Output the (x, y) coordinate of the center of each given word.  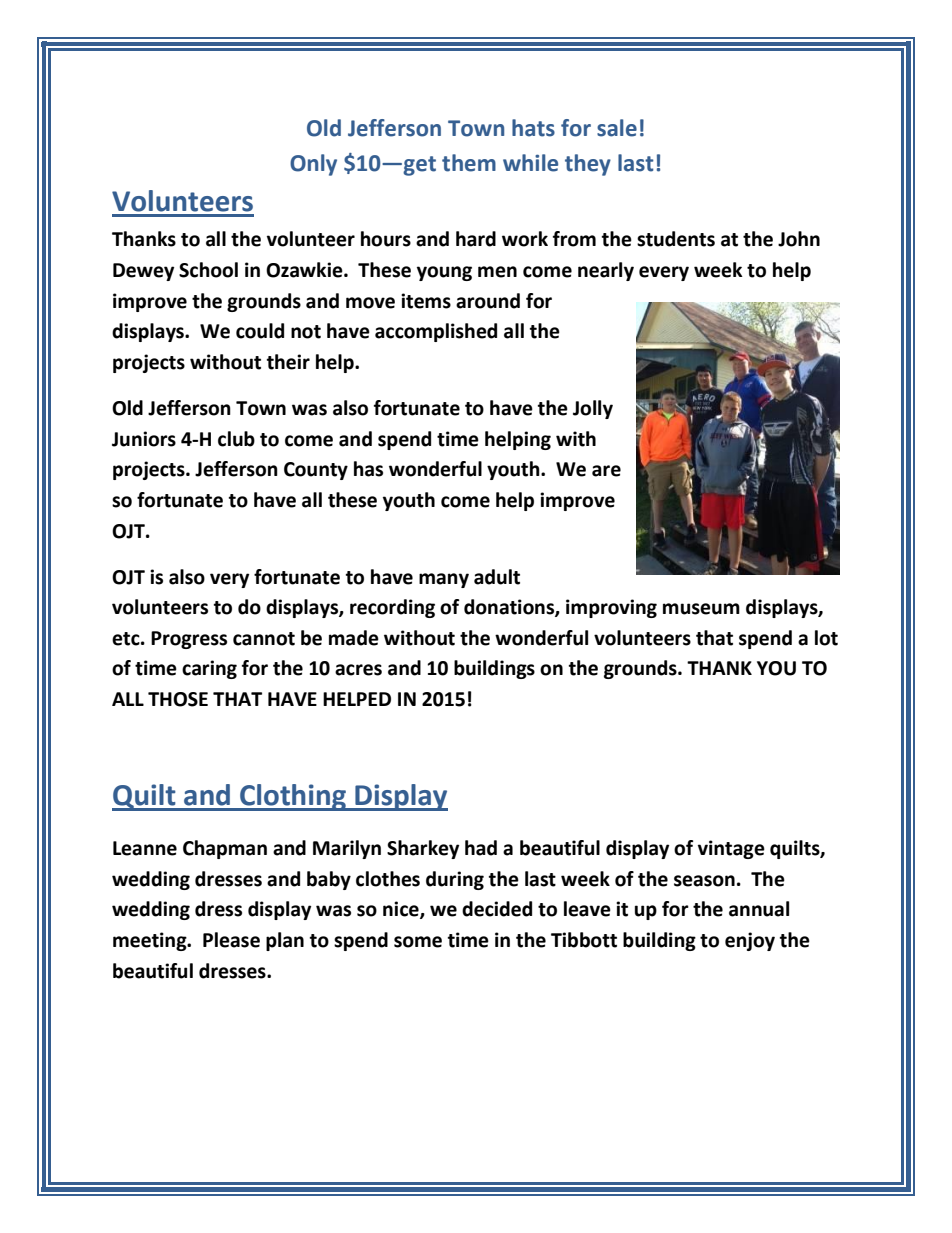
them (469, 163)
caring (209, 669)
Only (313, 165)
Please (231, 940)
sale (617, 128)
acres (358, 670)
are (606, 471)
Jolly (593, 409)
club (236, 439)
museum (701, 609)
